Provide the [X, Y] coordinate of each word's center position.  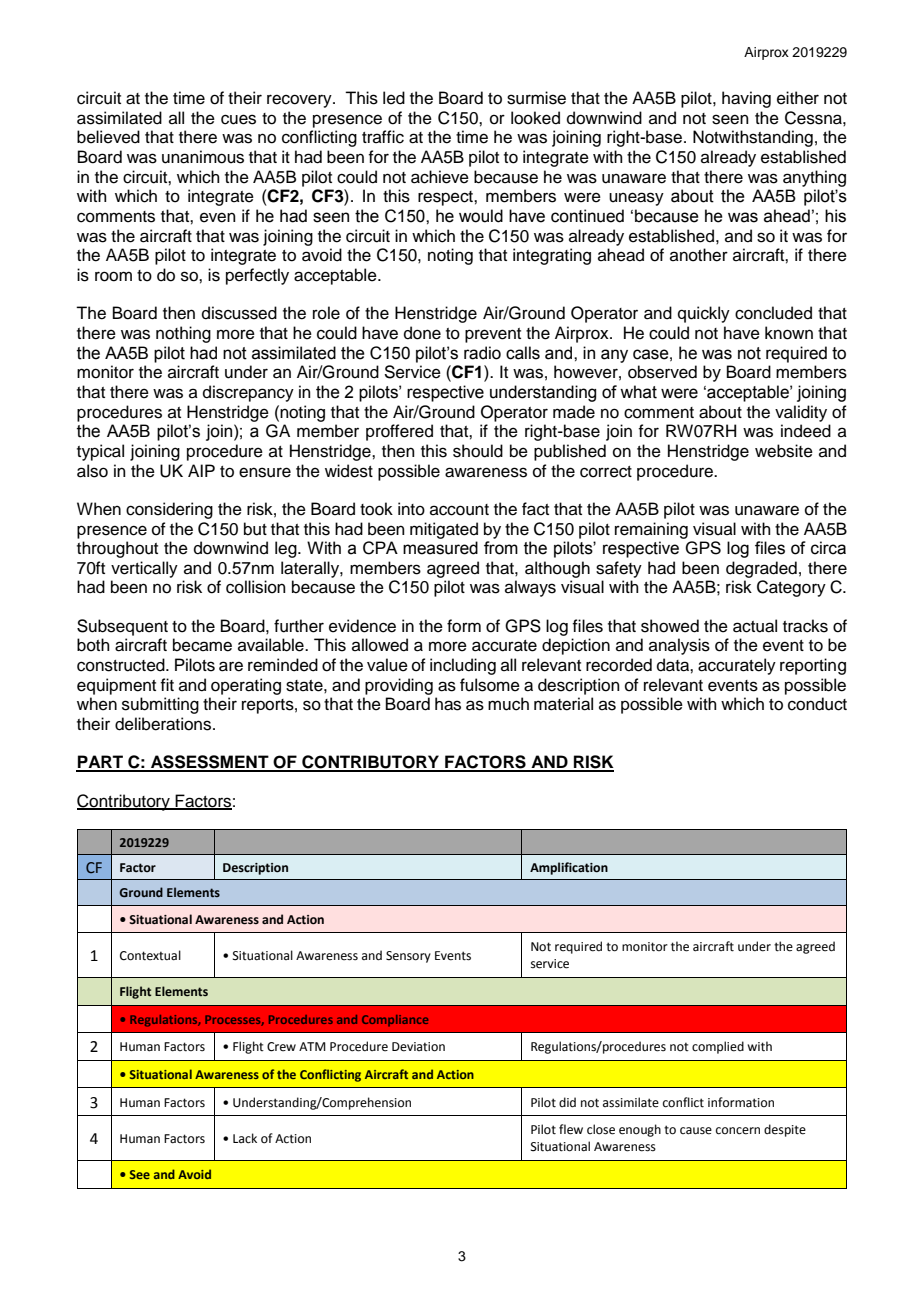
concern [738, 1131]
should [478, 451]
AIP [201, 470]
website [784, 451]
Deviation [418, 1047]
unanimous [203, 157]
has [448, 704]
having [746, 99]
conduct [817, 704]
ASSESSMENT [210, 763]
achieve [440, 177]
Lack [245, 1138]
